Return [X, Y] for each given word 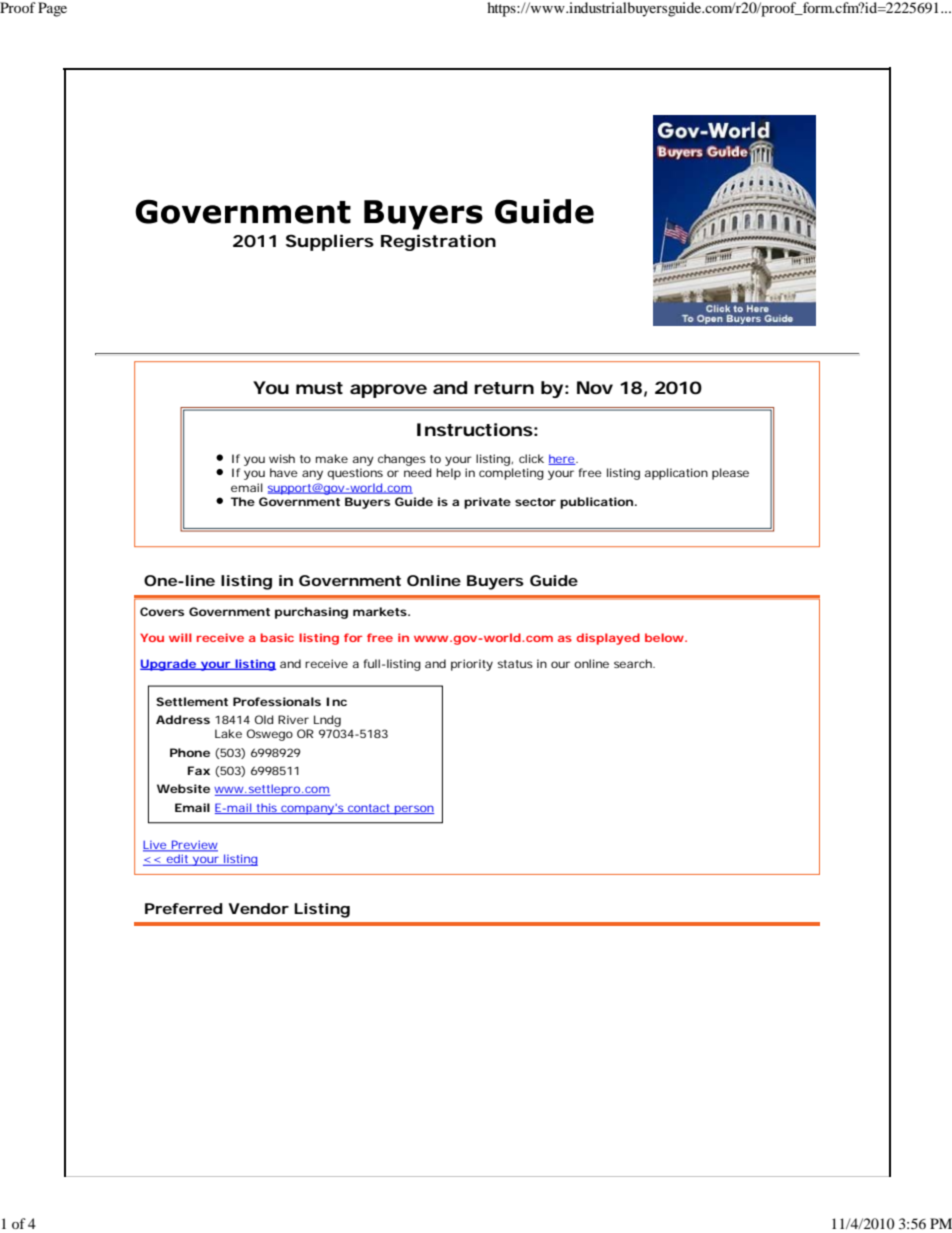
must [319, 388]
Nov [595, 387]
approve [388, 391]
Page [52, 9]
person [413, 810]
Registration [438, 242]
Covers [162, 611]
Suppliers [330, 242]
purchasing [311, 613]
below [665, 637]
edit [177, 860]
